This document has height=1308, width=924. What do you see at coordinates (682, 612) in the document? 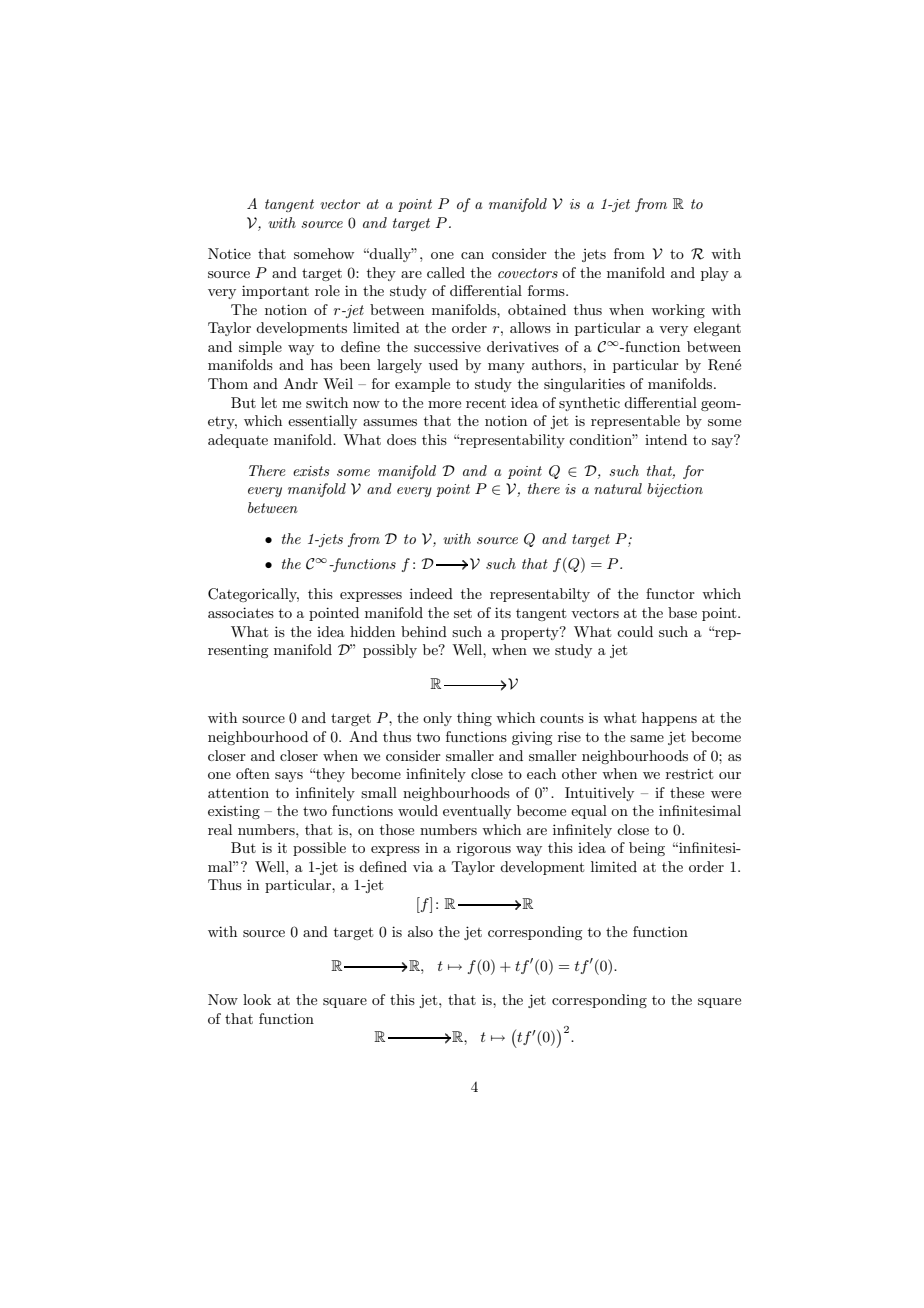
I see `base` at bounding box center [682, 612].
